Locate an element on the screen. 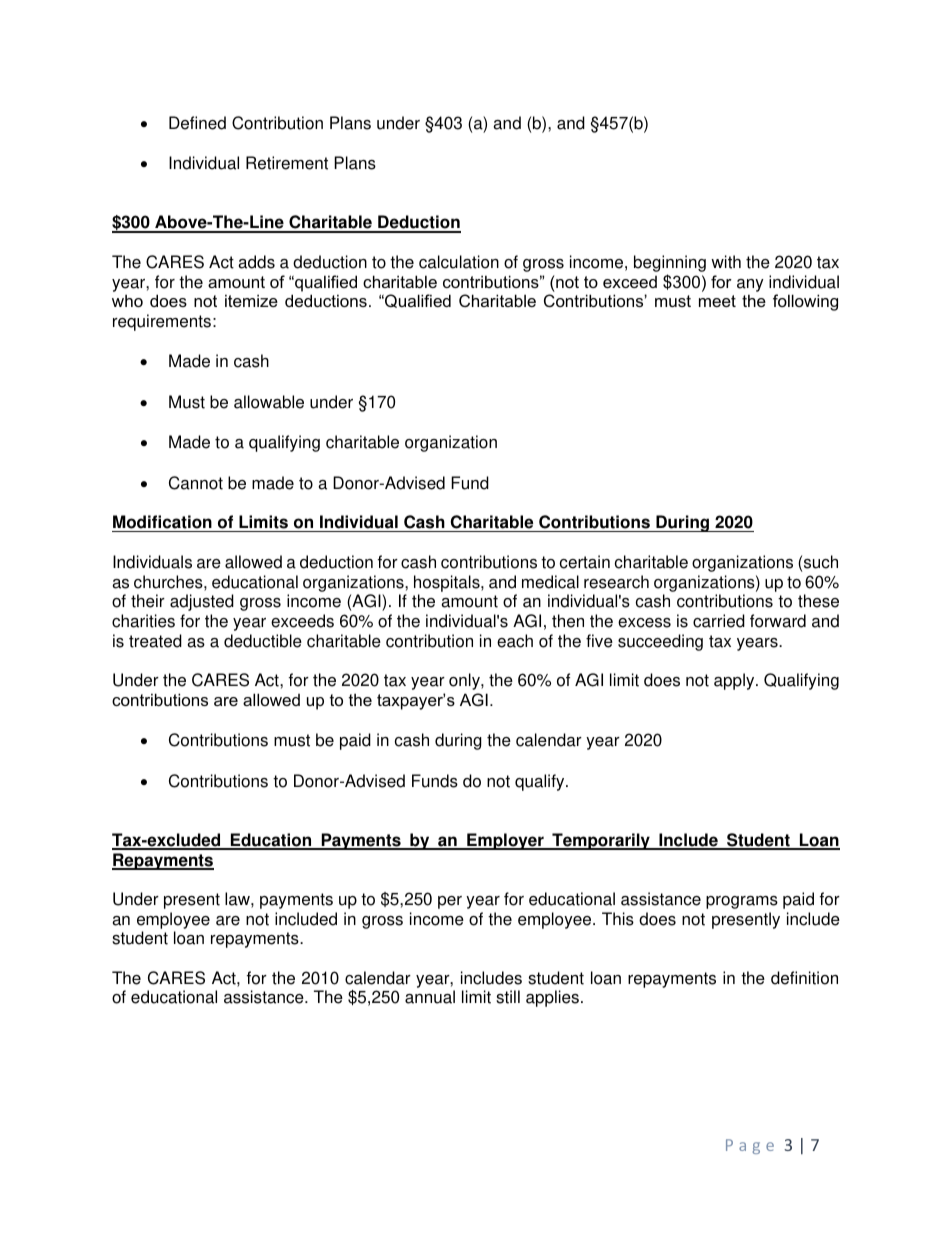 This screenshot has height=1233, width=952. still is located at coordinates (508, 997).
